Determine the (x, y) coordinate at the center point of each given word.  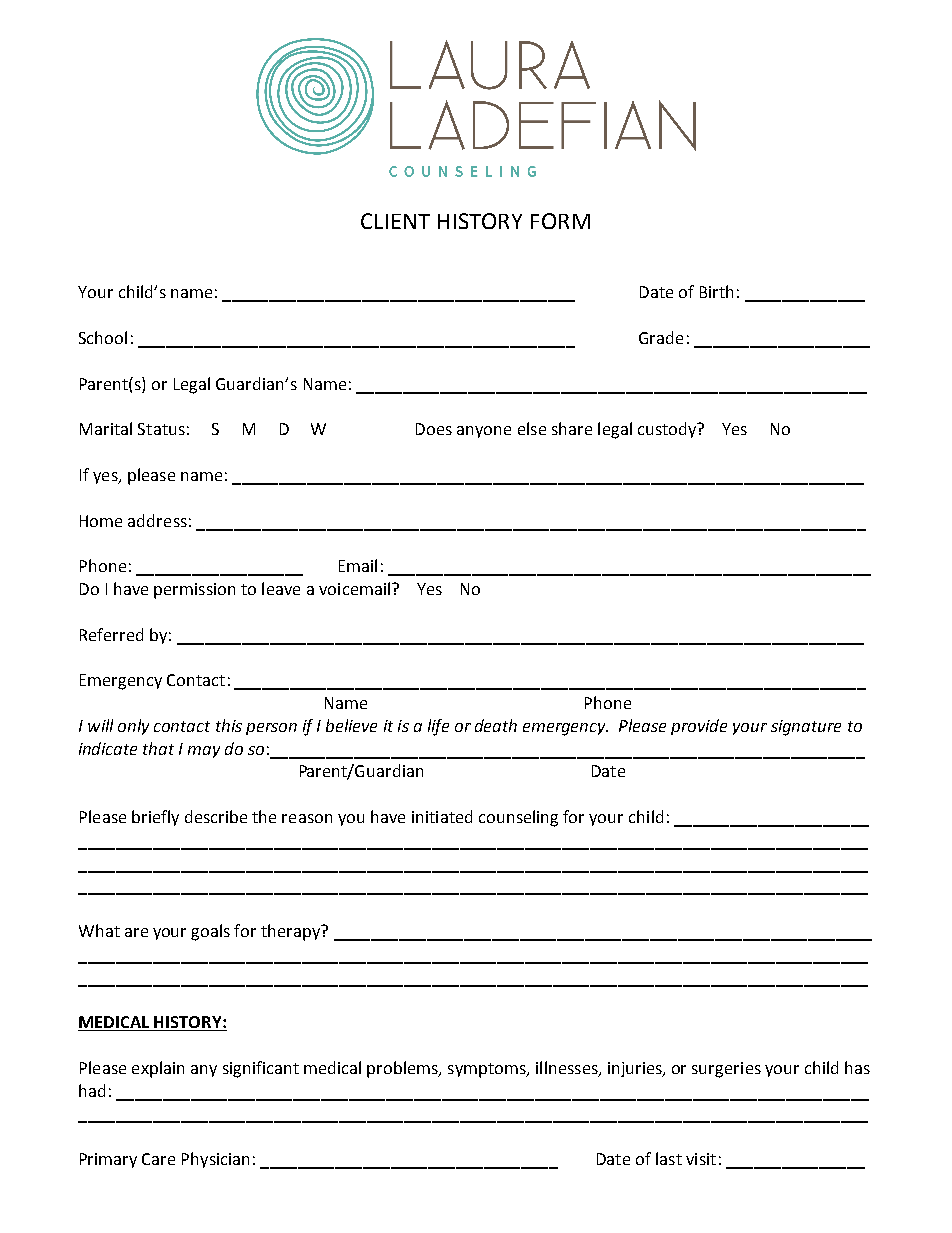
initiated (442, 816)
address (157, 520)
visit (701, 1159)
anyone (484, 432)
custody (668, 430)
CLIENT (395, 221)
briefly (155, 818)
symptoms (488, 1070)
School (103, 337)
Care (158, 1159)
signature (806, 728)
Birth (716, 291)
